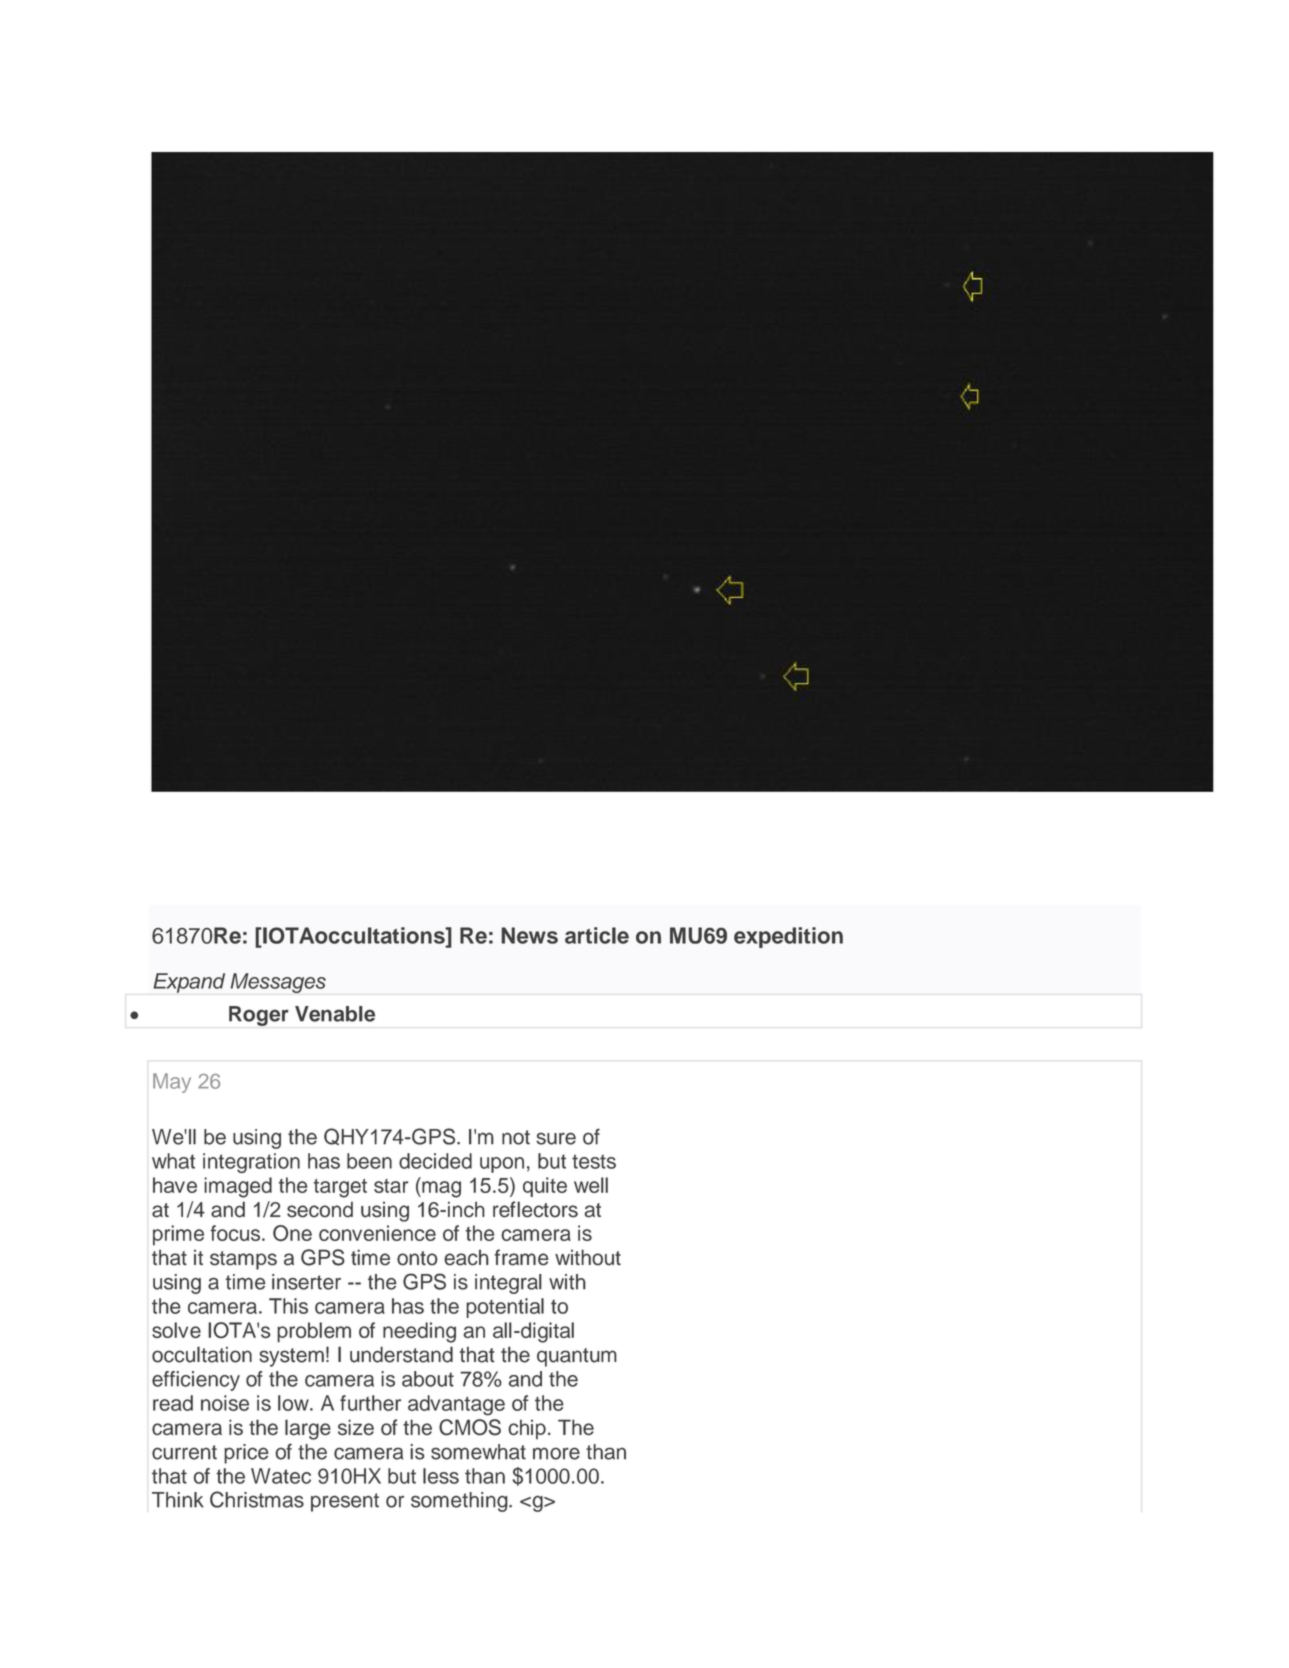  Describe the element at coordinates (257, 1499) in the page. I see `Christmas` at that location.
